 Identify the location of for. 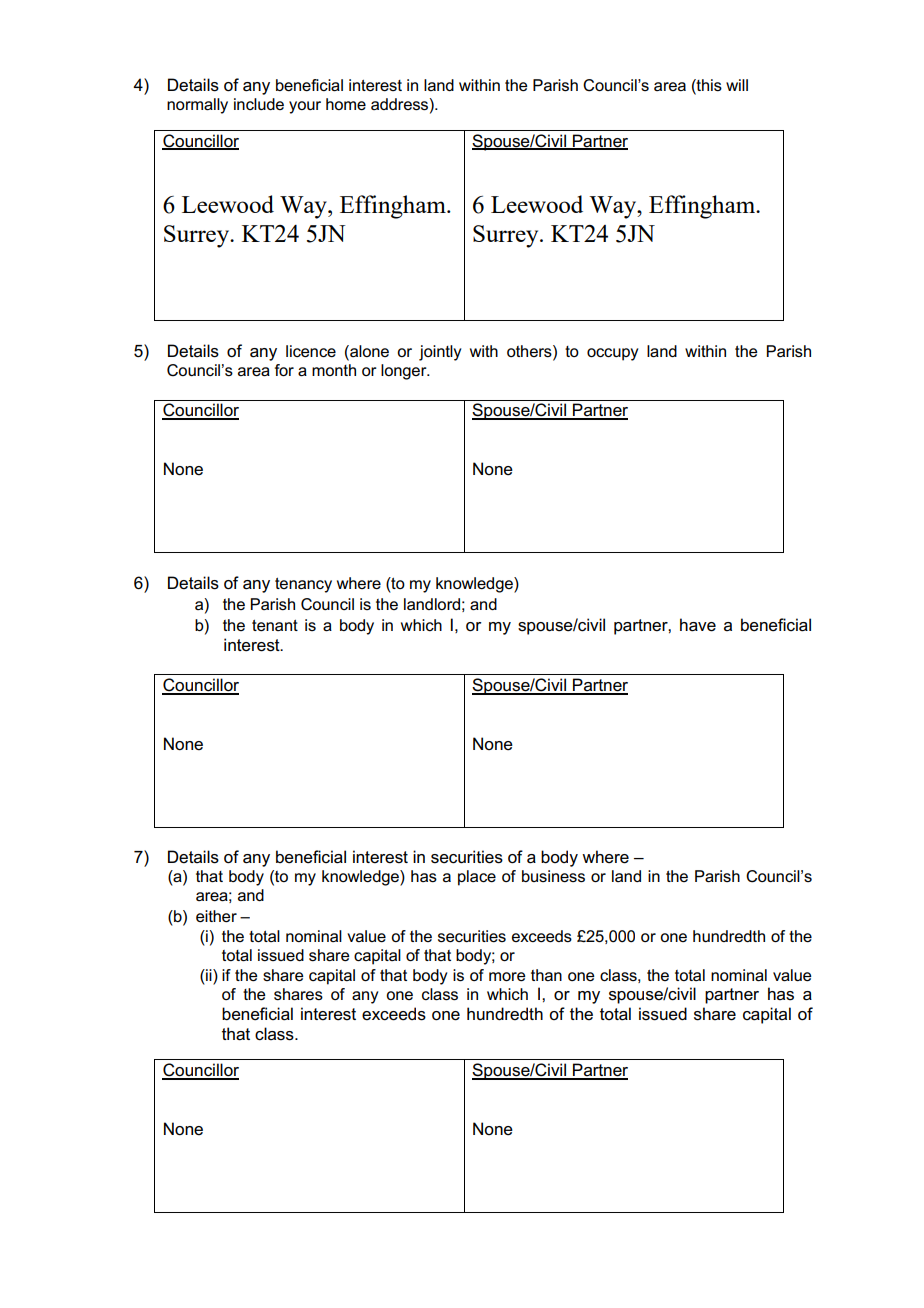
(284, 370).
